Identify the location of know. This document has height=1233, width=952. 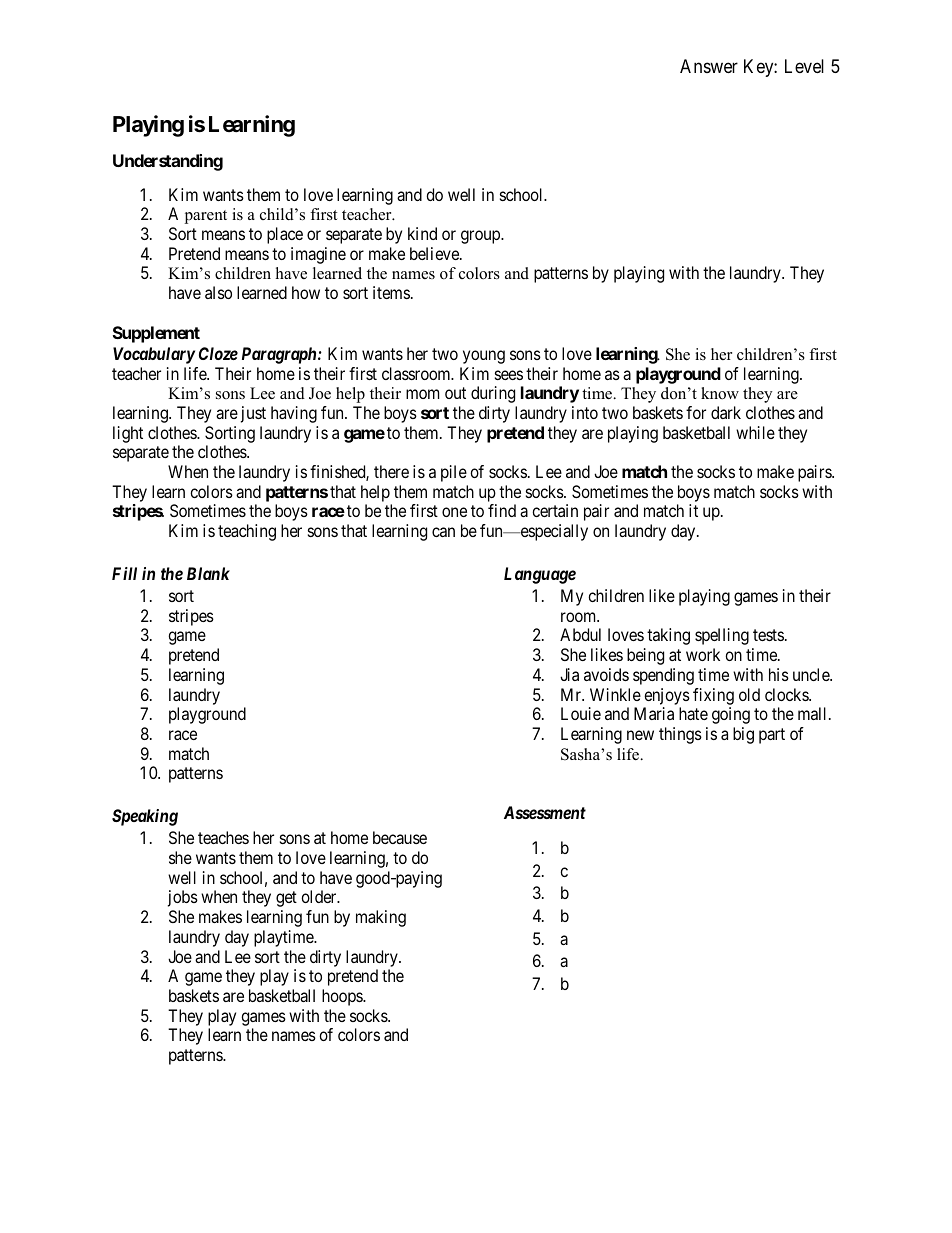
(720, 393).
